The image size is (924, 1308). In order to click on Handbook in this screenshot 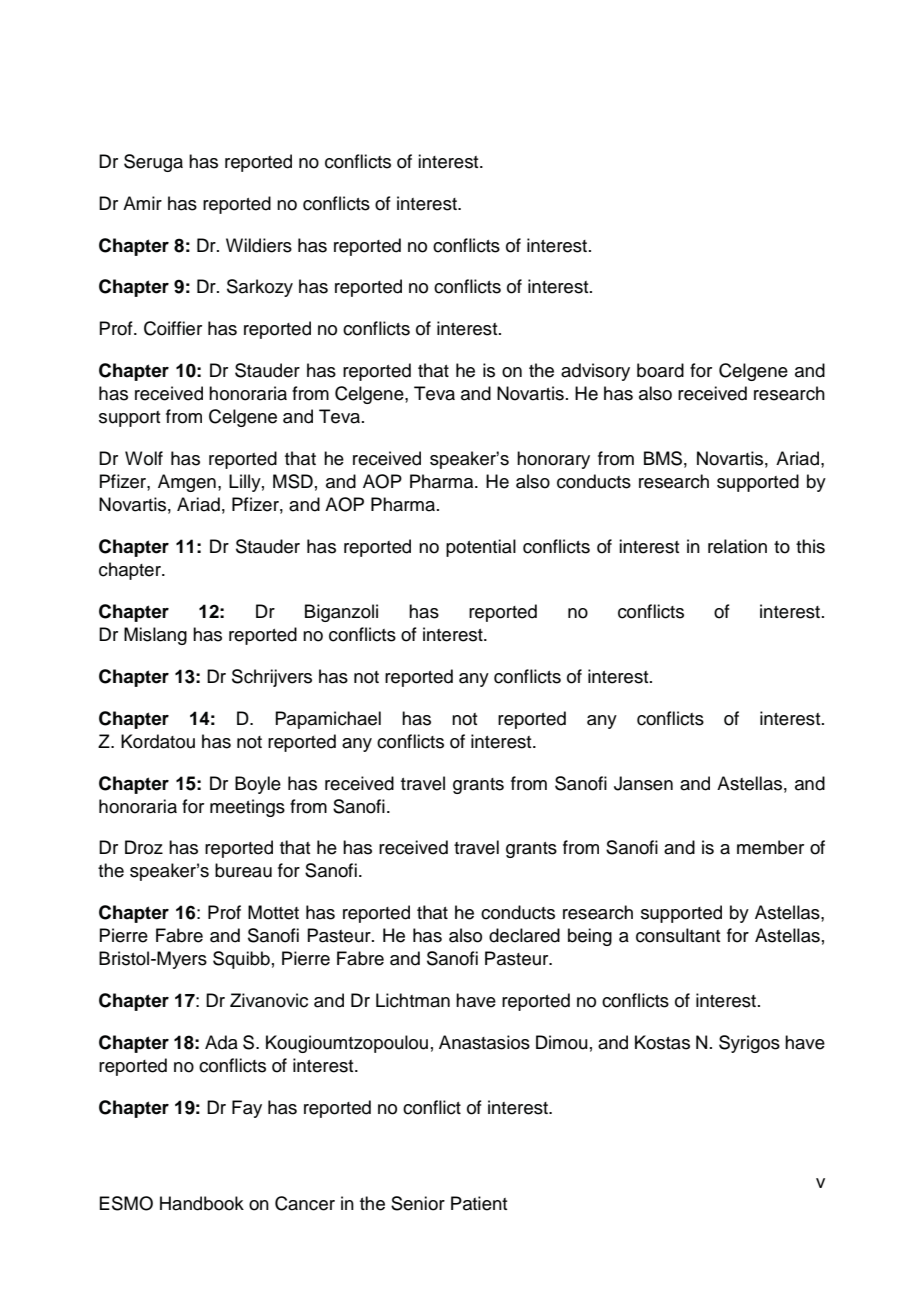, I will do `click(202, 1203)`.
